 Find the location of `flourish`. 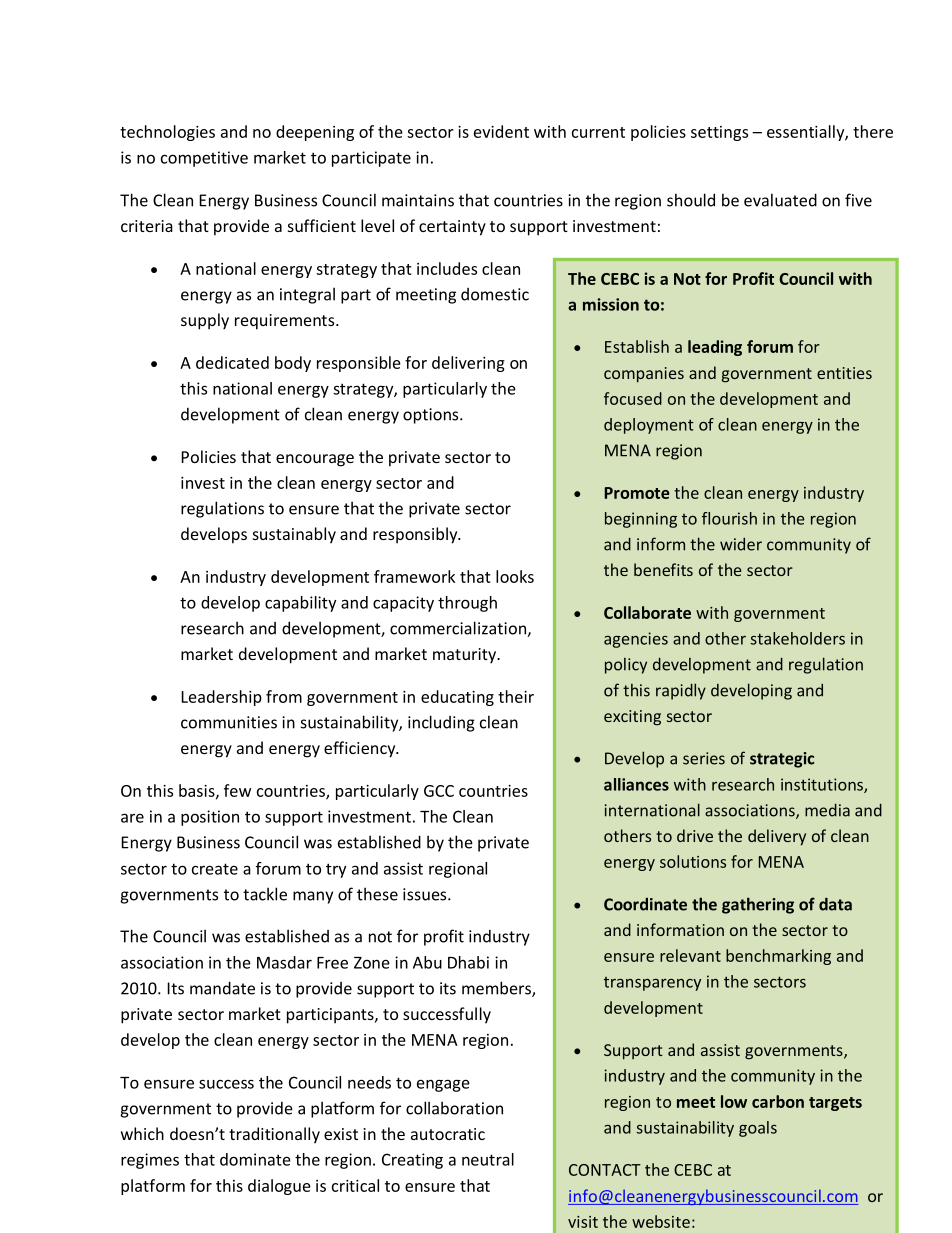

flourish is located at coordinates (729, 518).
